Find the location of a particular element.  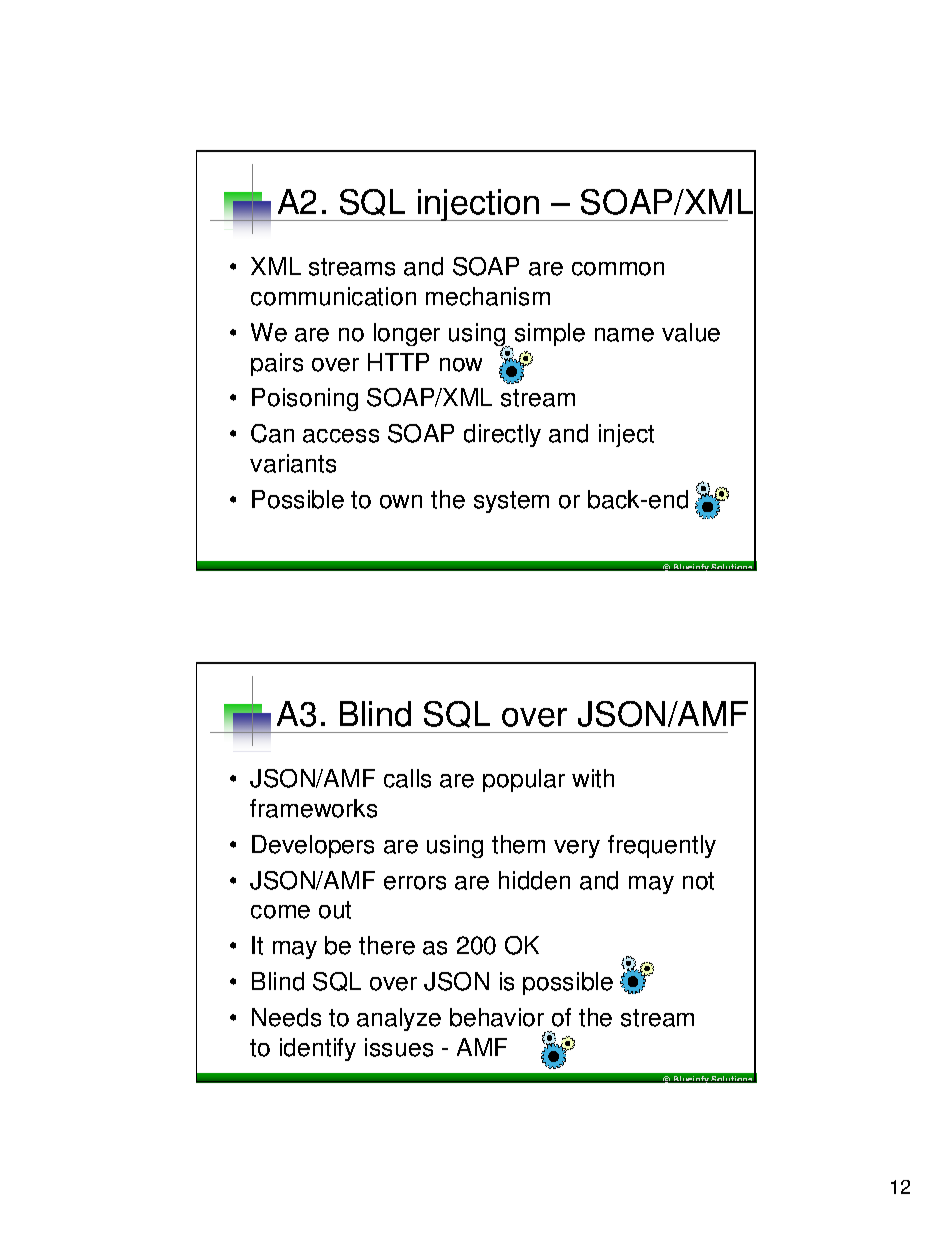

frequently is located at coordinates (662, 846).
